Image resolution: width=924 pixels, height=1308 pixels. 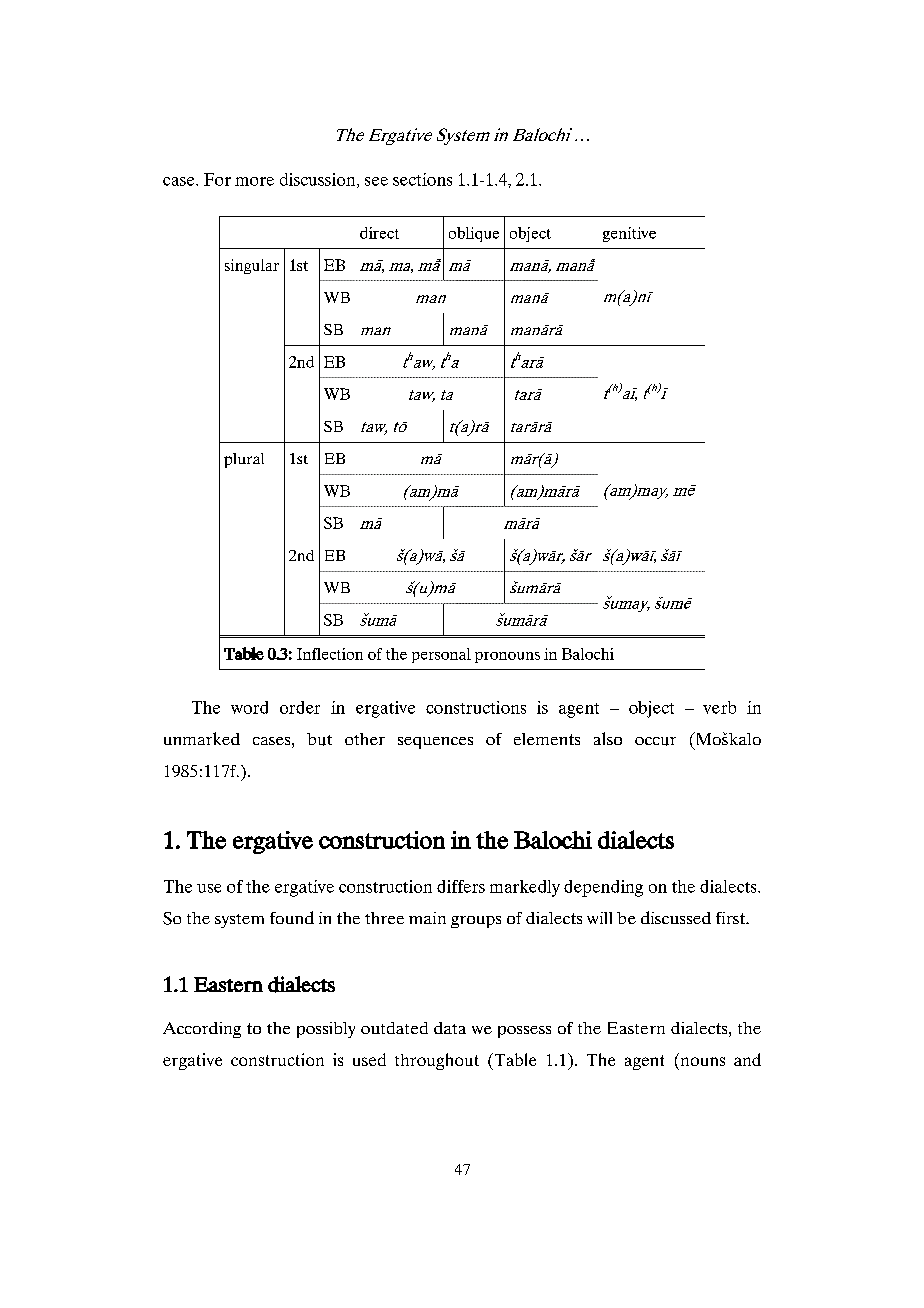 I want to click on more, so click(x=254, y=181).
